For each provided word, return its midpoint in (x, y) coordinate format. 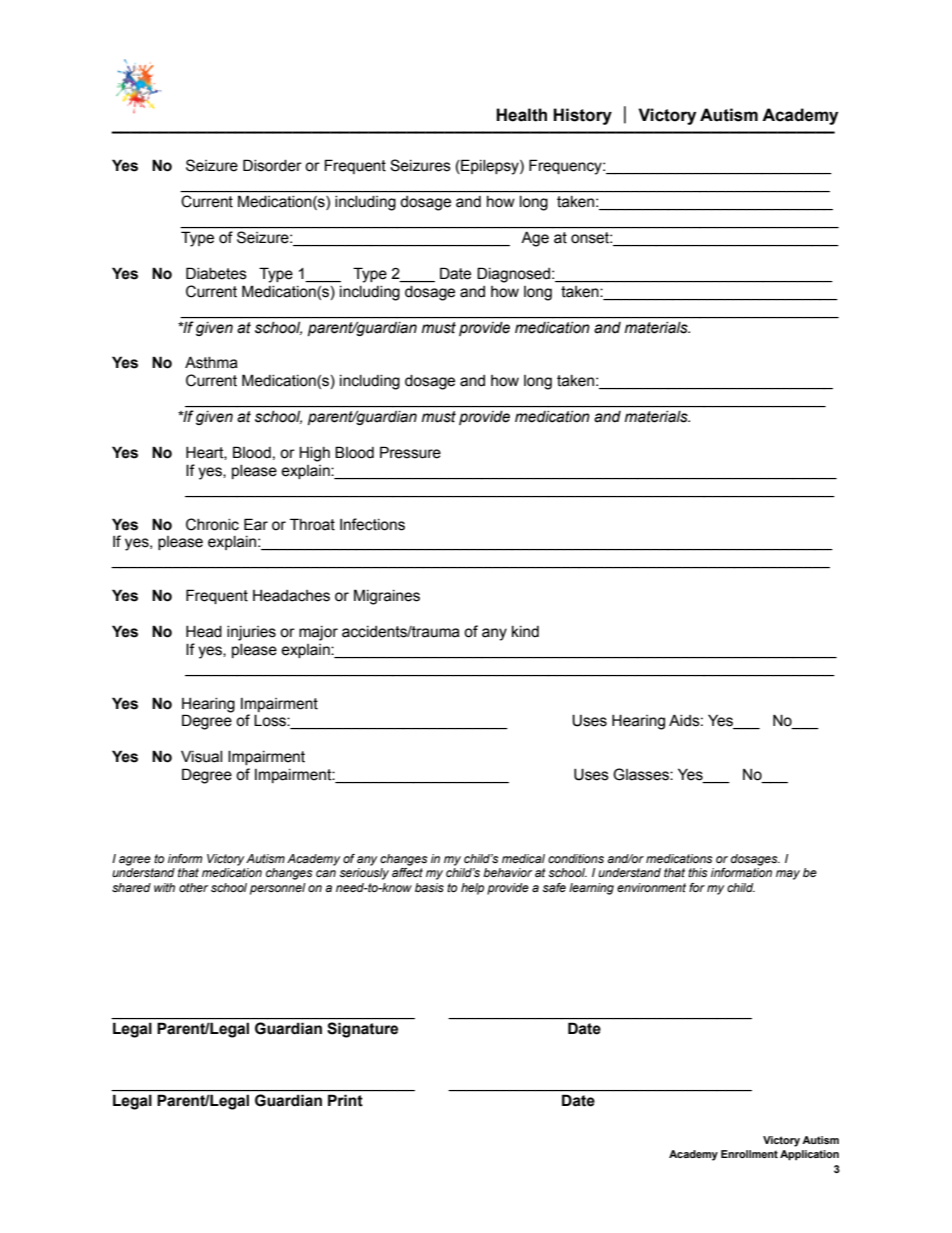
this (698, 872)
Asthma (211, 362)
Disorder (272, 165)
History (582, 116)
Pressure (410, 452)
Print (345, 1100)
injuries (251, 633)
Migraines (387, 597)
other (193, 887)
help (472, 889)
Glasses (642, 774)
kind (525, 631)
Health (521, 115)
